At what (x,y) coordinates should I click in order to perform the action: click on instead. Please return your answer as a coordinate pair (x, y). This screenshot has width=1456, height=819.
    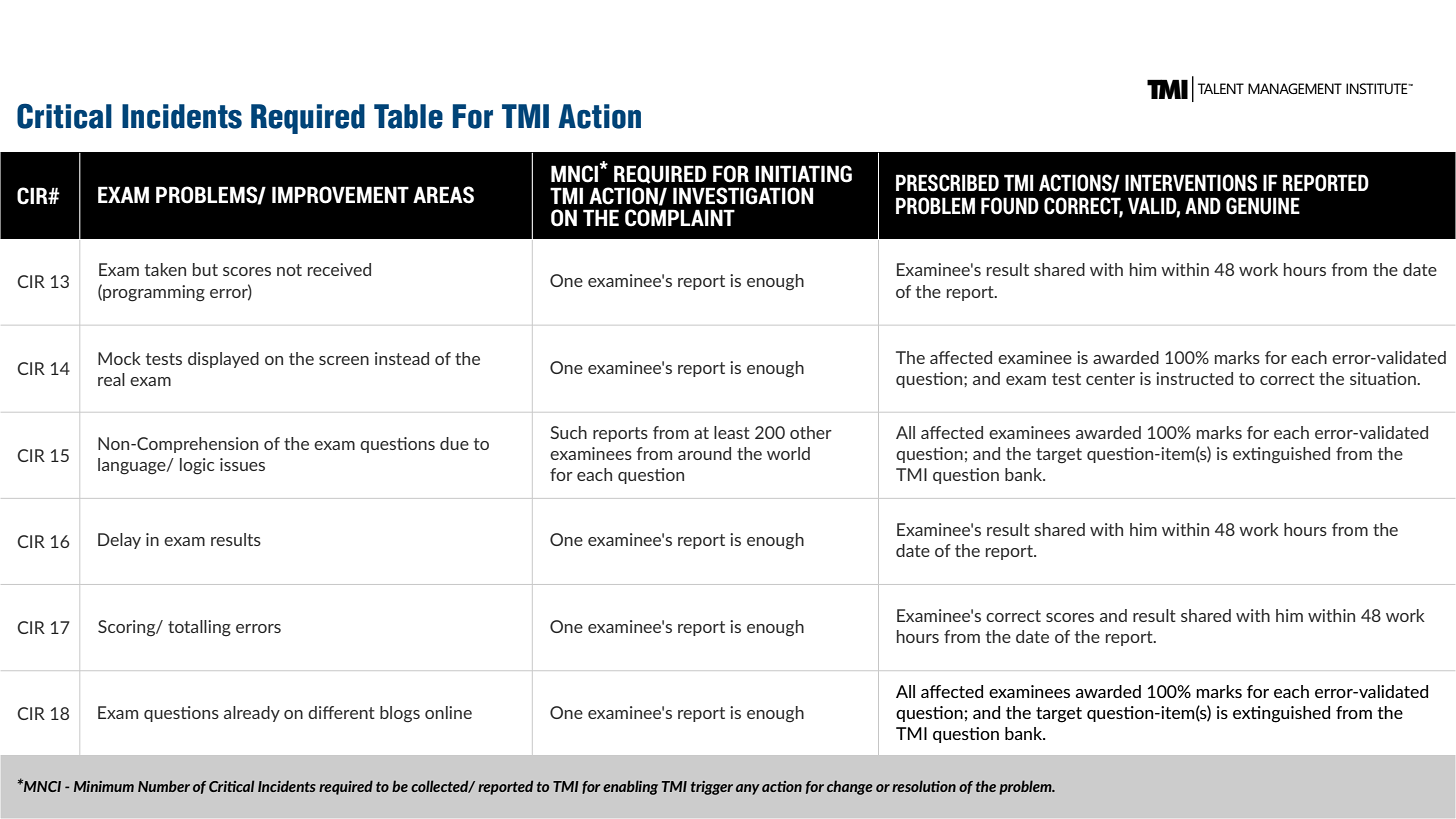
    Looking at the image, I should click on (402, 358).
